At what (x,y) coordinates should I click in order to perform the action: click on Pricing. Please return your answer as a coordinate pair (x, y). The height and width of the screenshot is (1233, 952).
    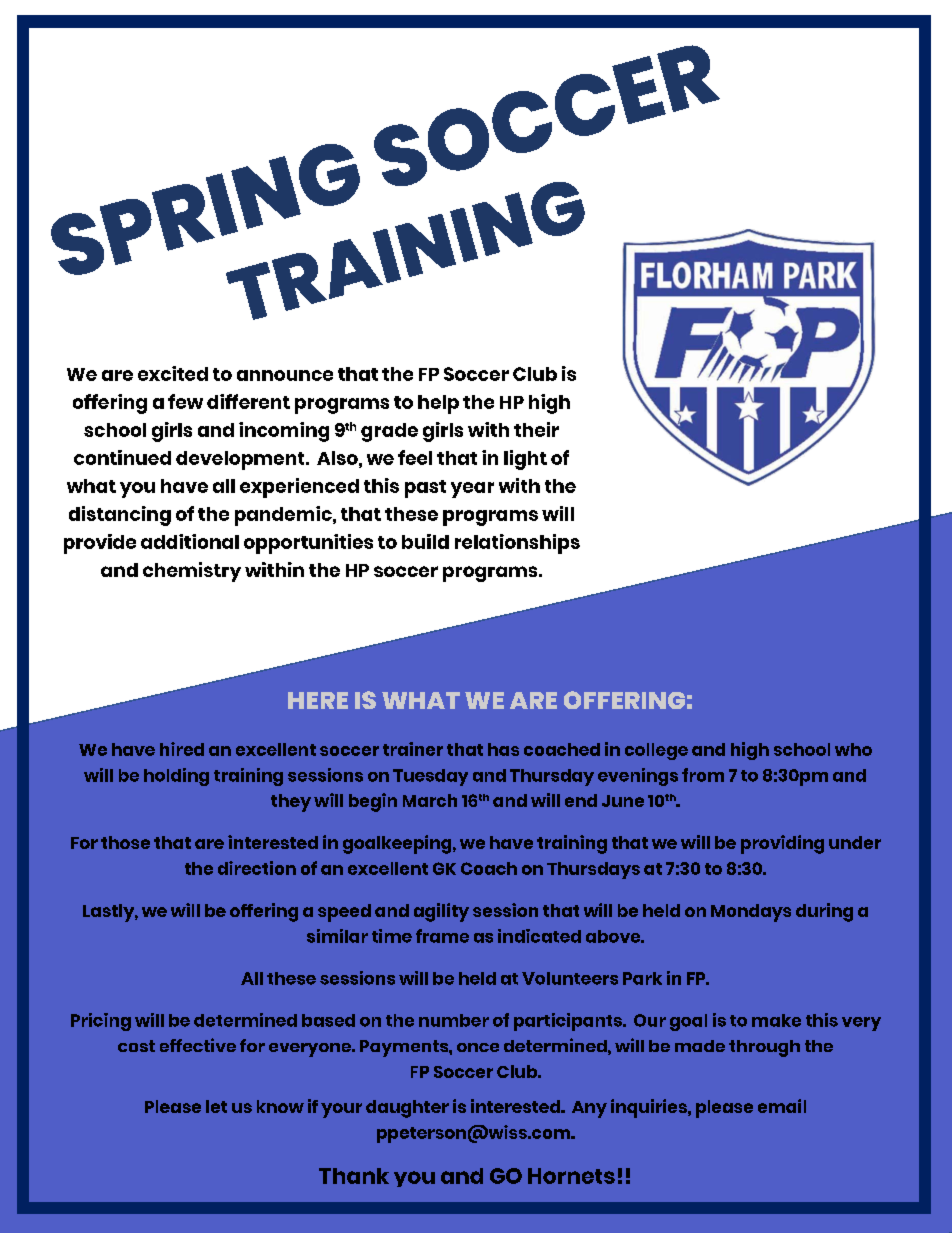
    Looking at the image, I should click on (101, 1022).
